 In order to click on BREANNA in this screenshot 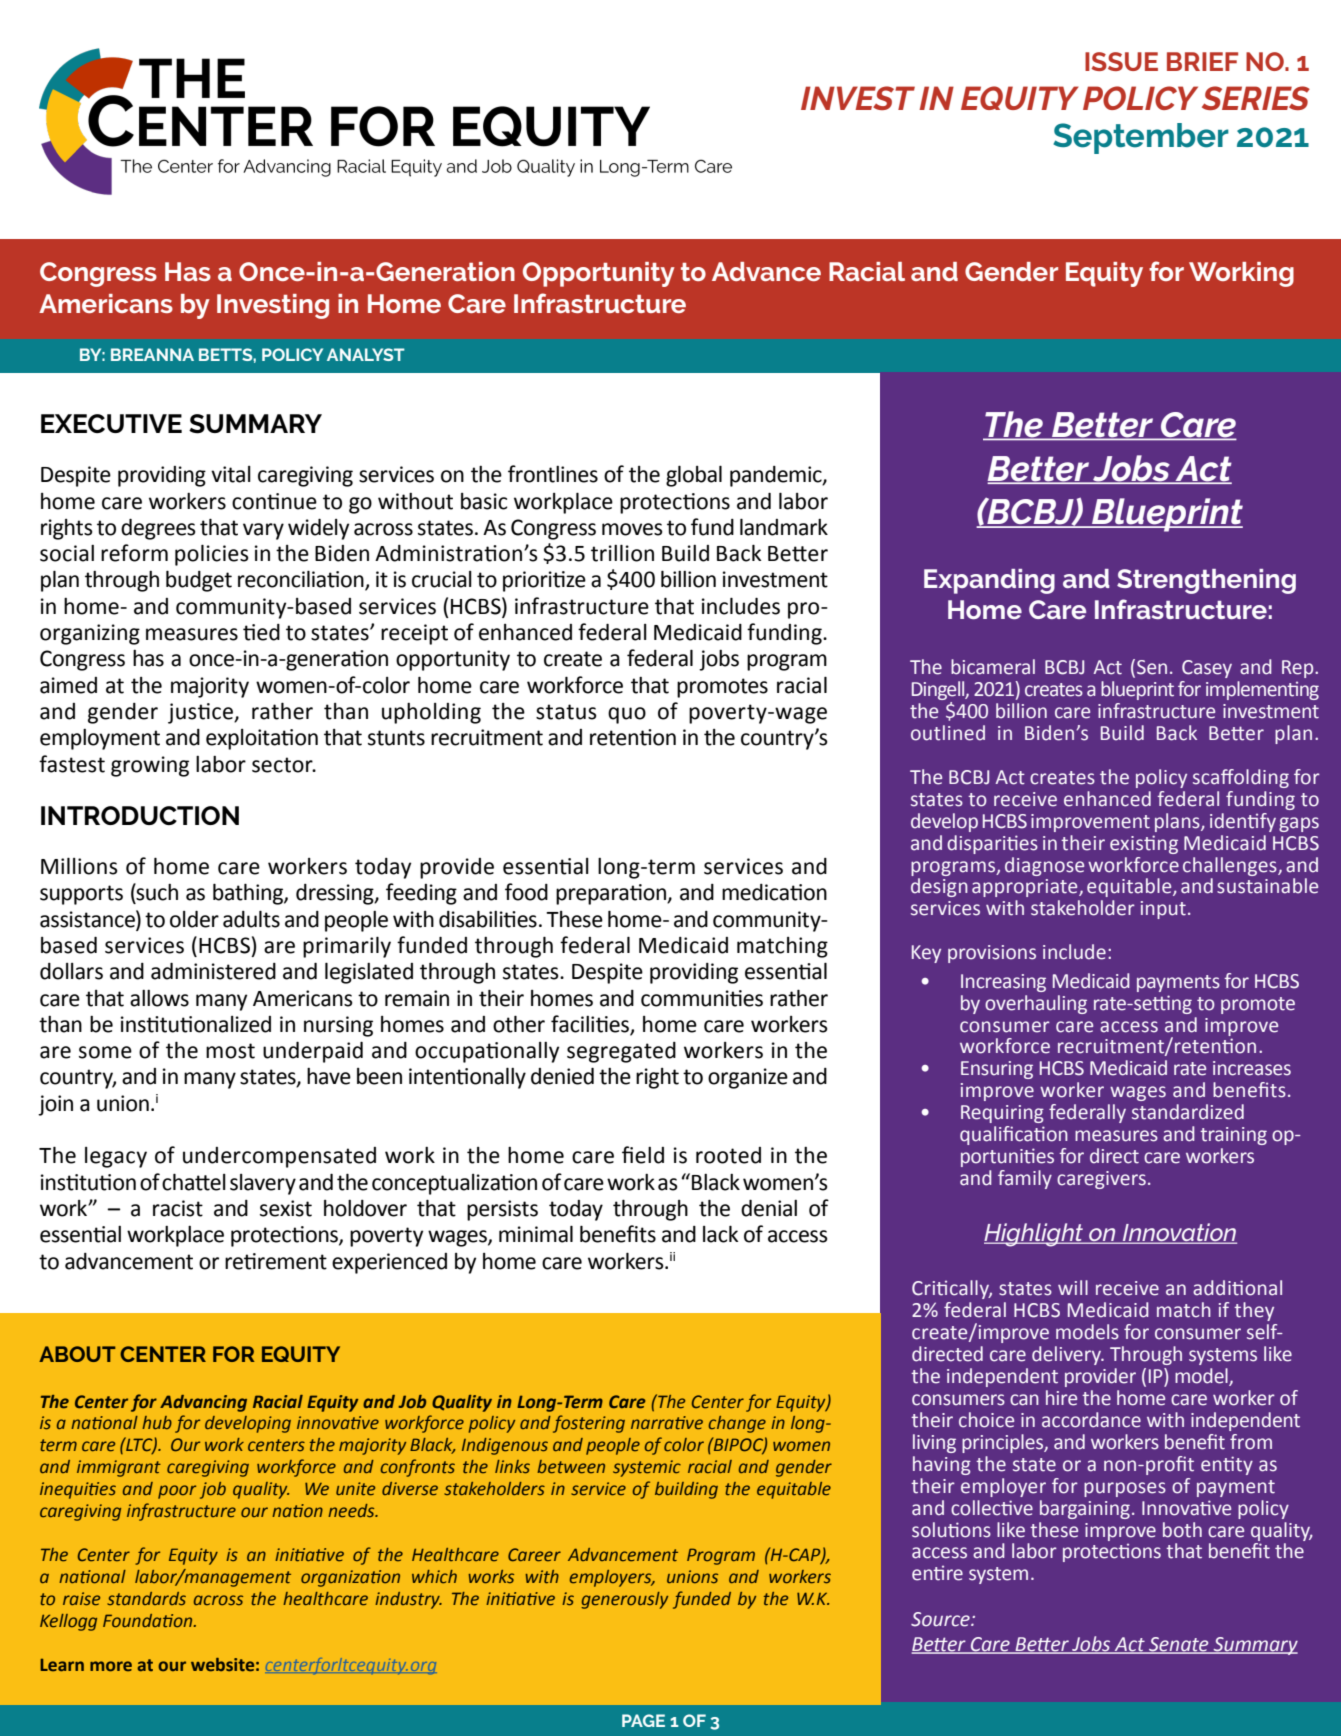, I will do `click(152, 354)`.
